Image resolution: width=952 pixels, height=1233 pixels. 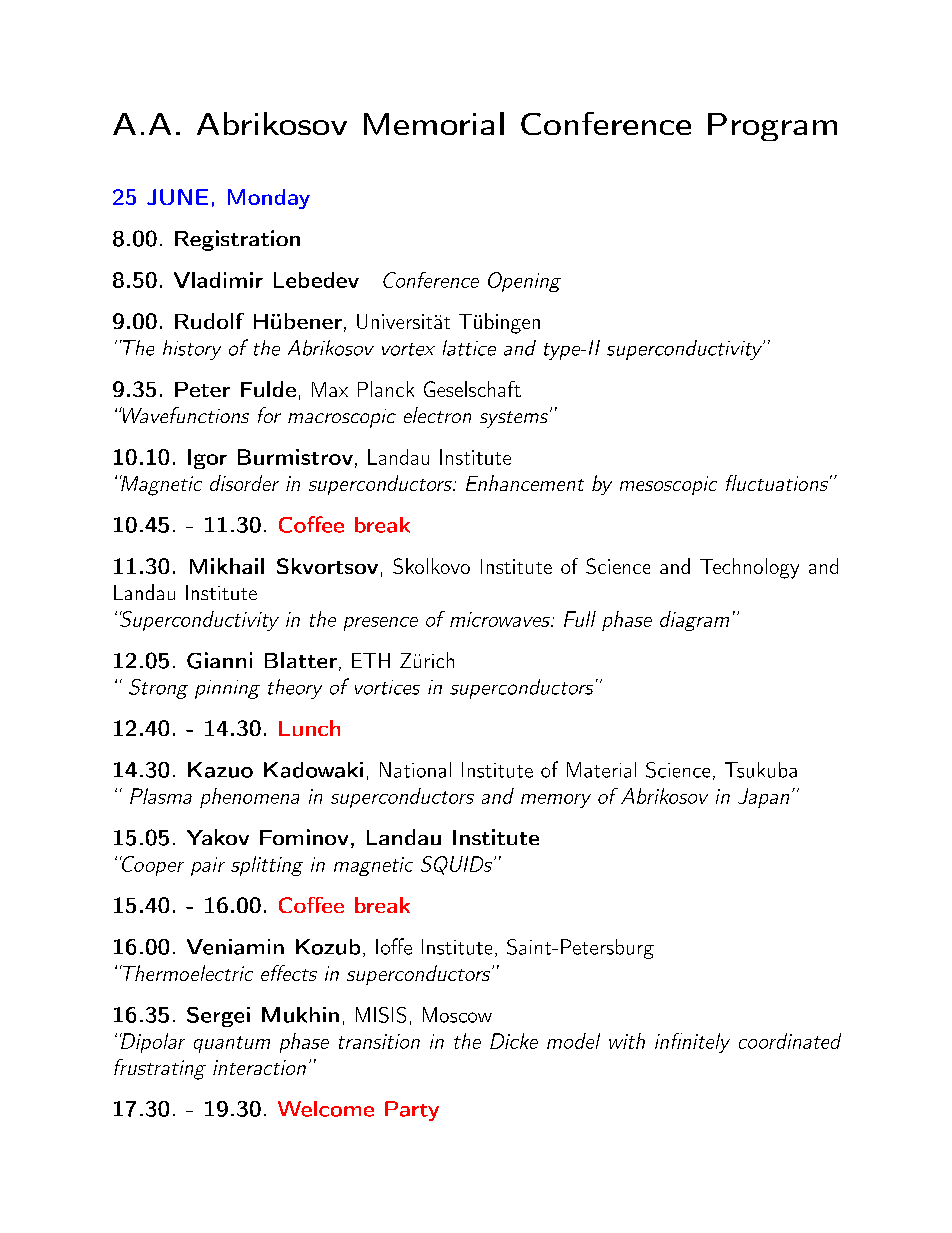 I want to click on Monday, so click(x=269, y=199).
